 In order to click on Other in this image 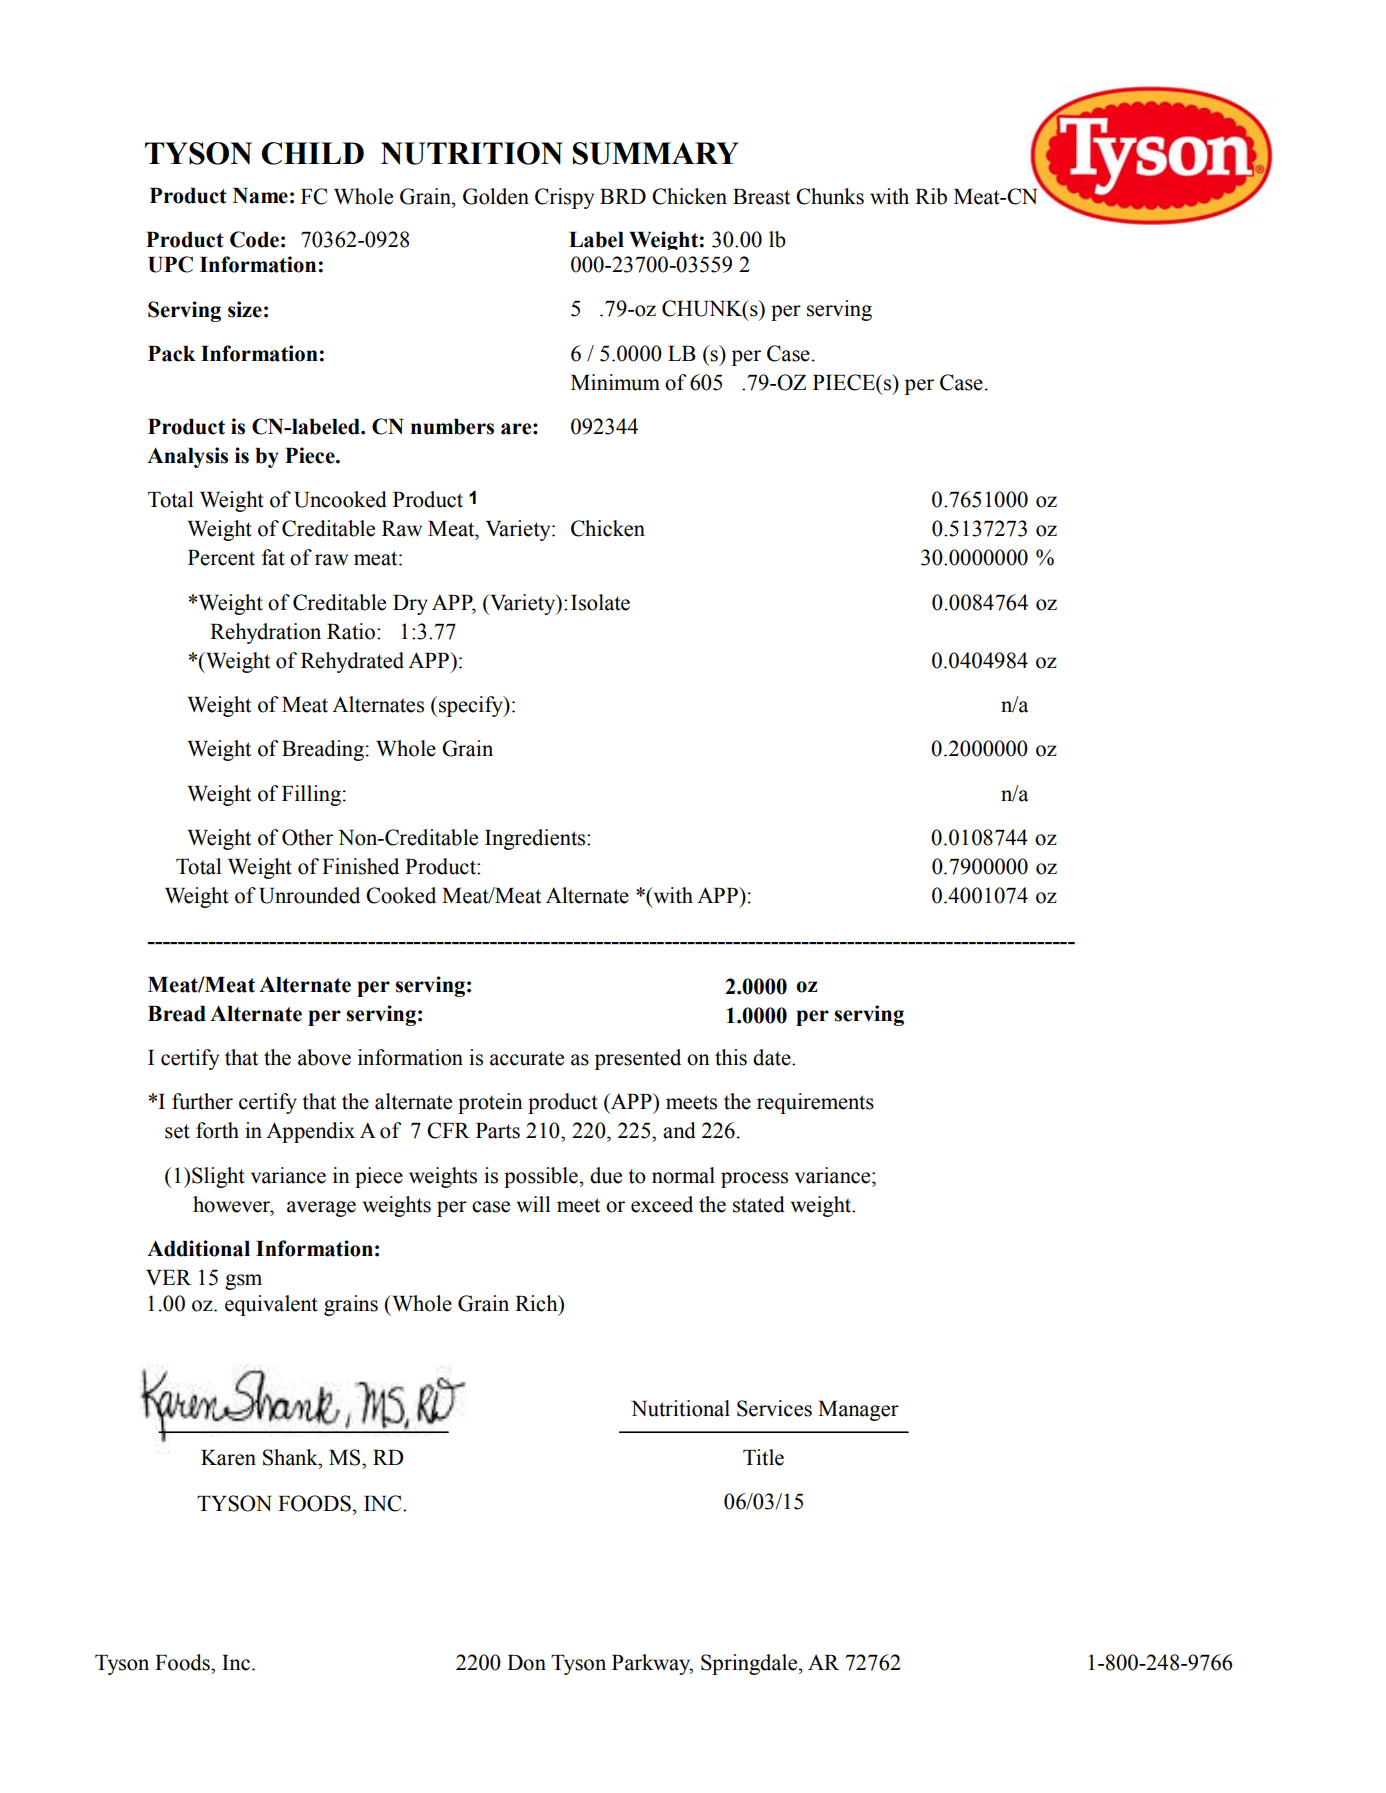, I will do `click(307, 837)`.
